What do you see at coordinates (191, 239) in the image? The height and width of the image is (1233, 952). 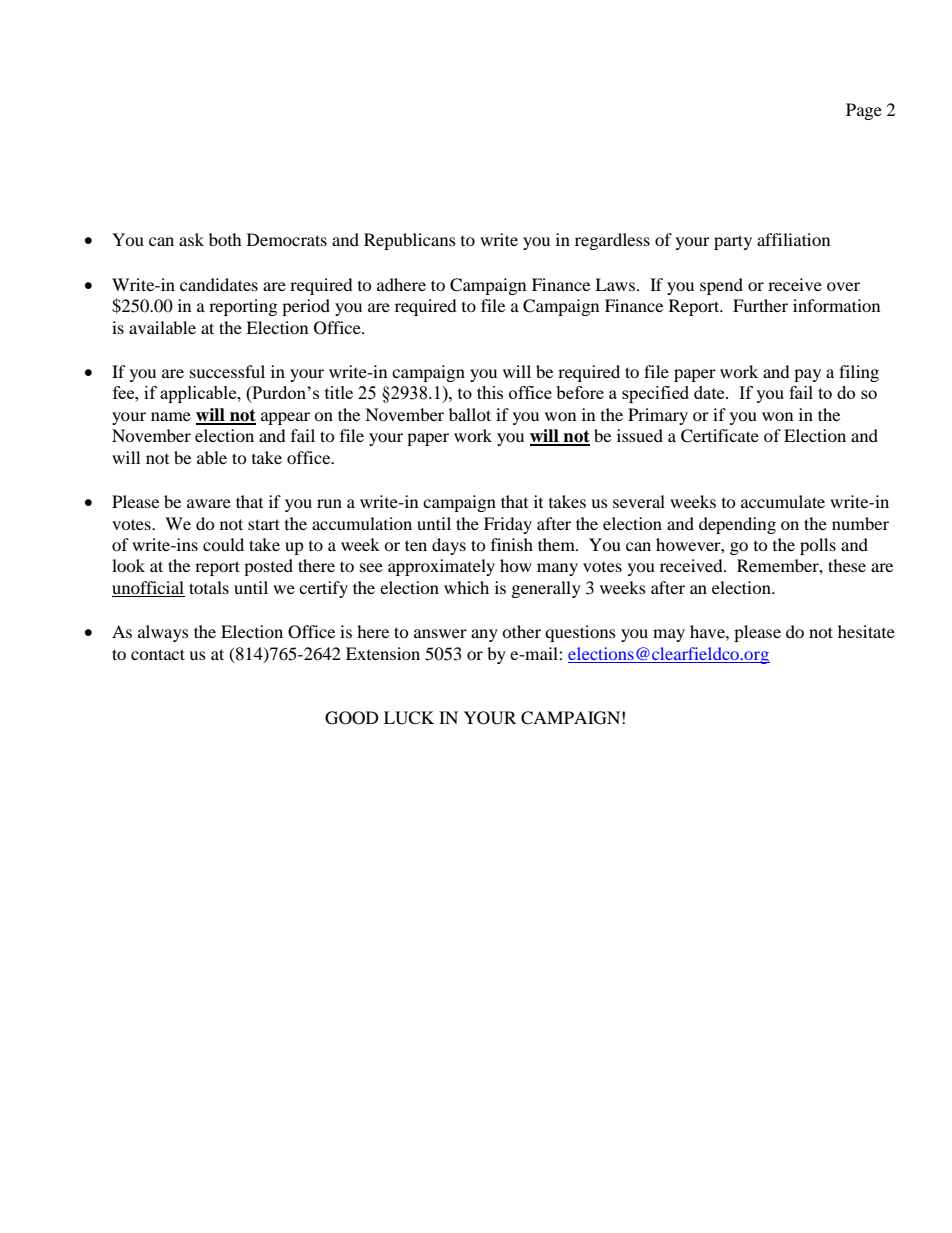 I see `ask` at bounding box center [191, 239].
